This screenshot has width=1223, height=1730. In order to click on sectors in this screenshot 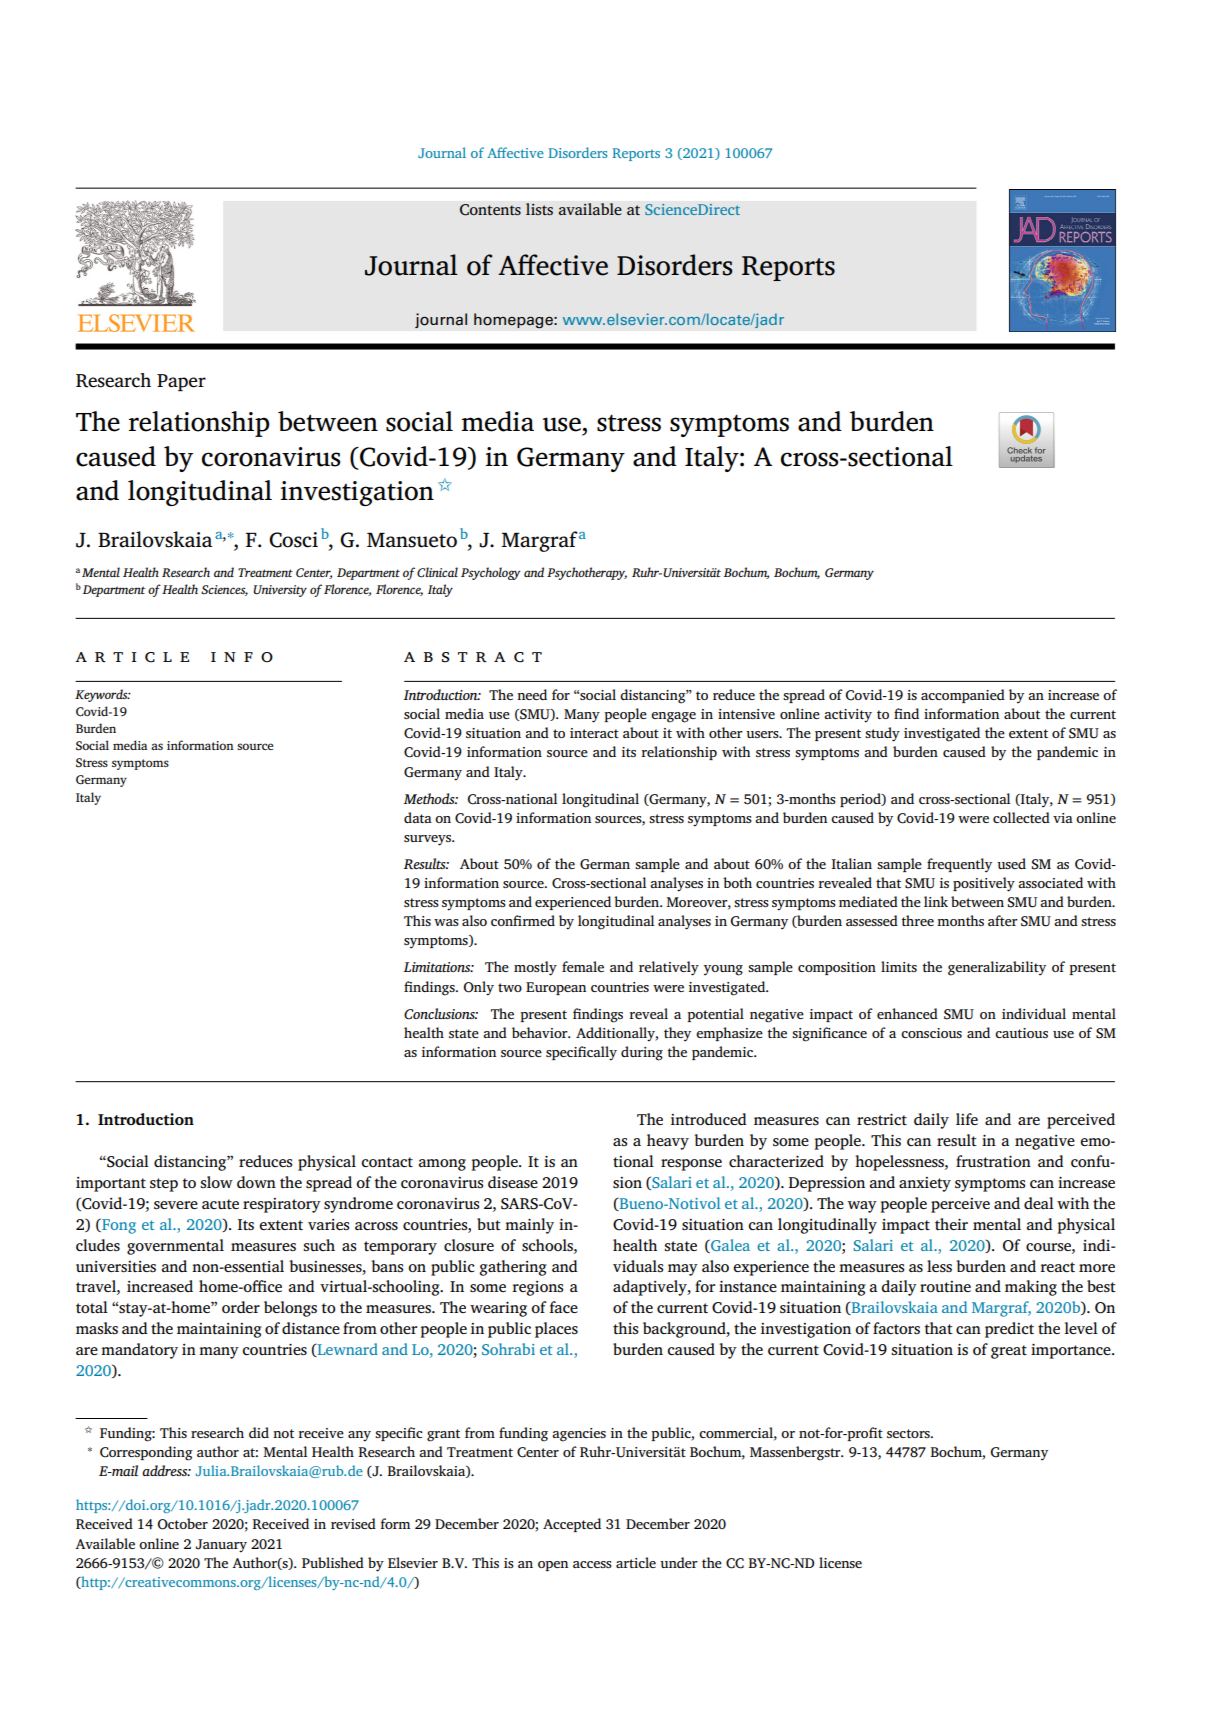, I will do `click(909, 1433)`.
